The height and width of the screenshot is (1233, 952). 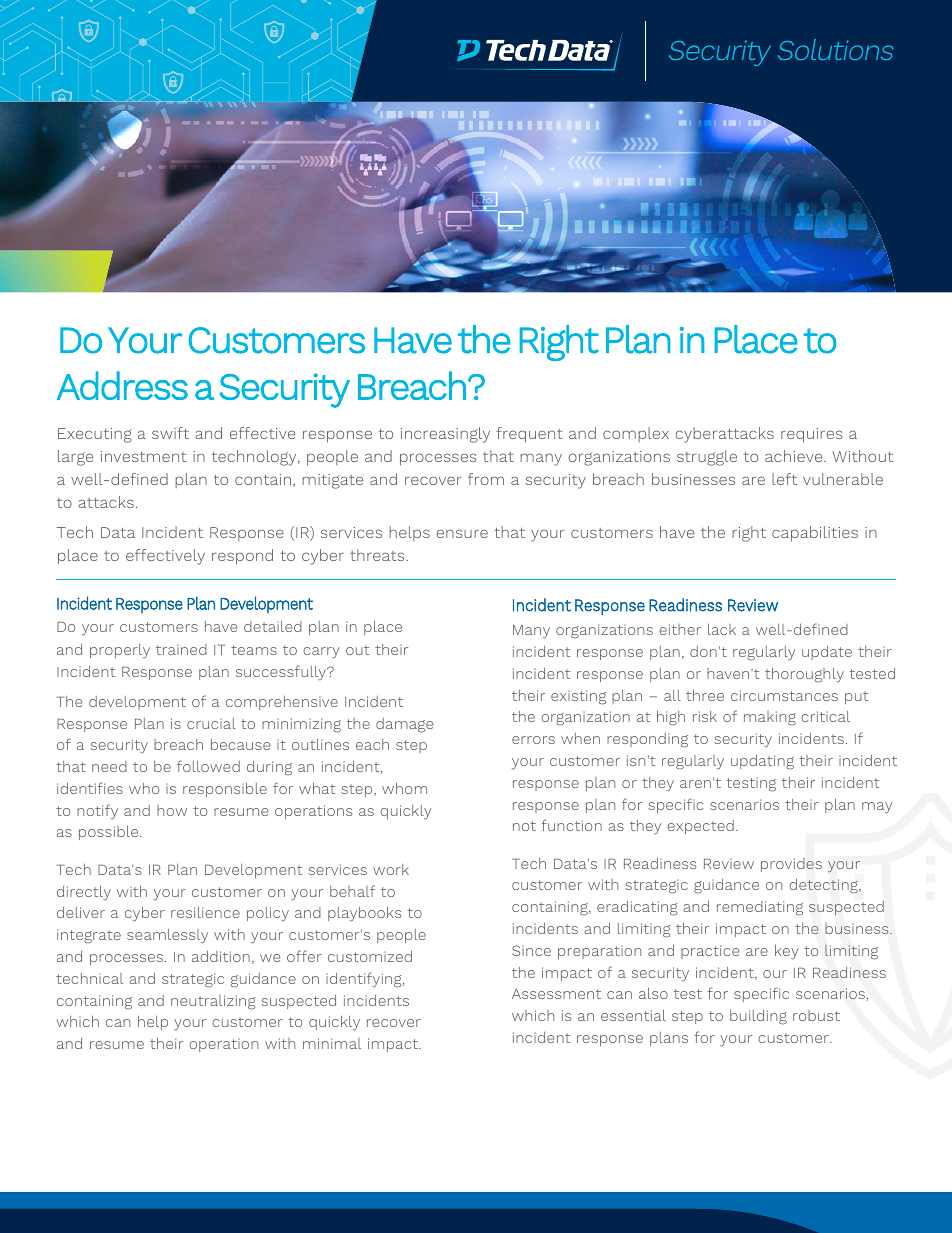 I want to click on requires, so click(x=812, y=435).
